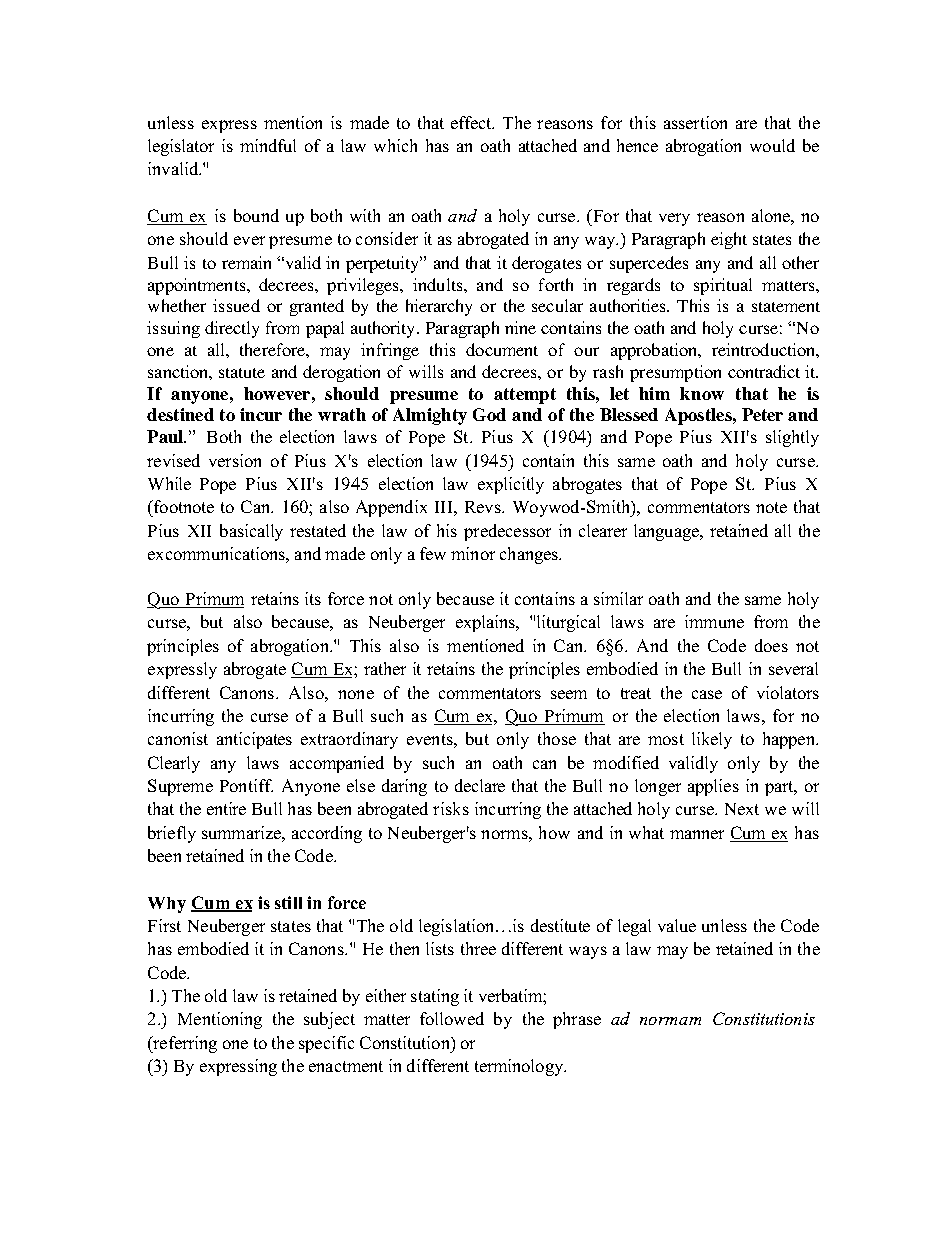 This screenshot has height=1233, width=952. I want to click on mindful, so click(268, 145).
